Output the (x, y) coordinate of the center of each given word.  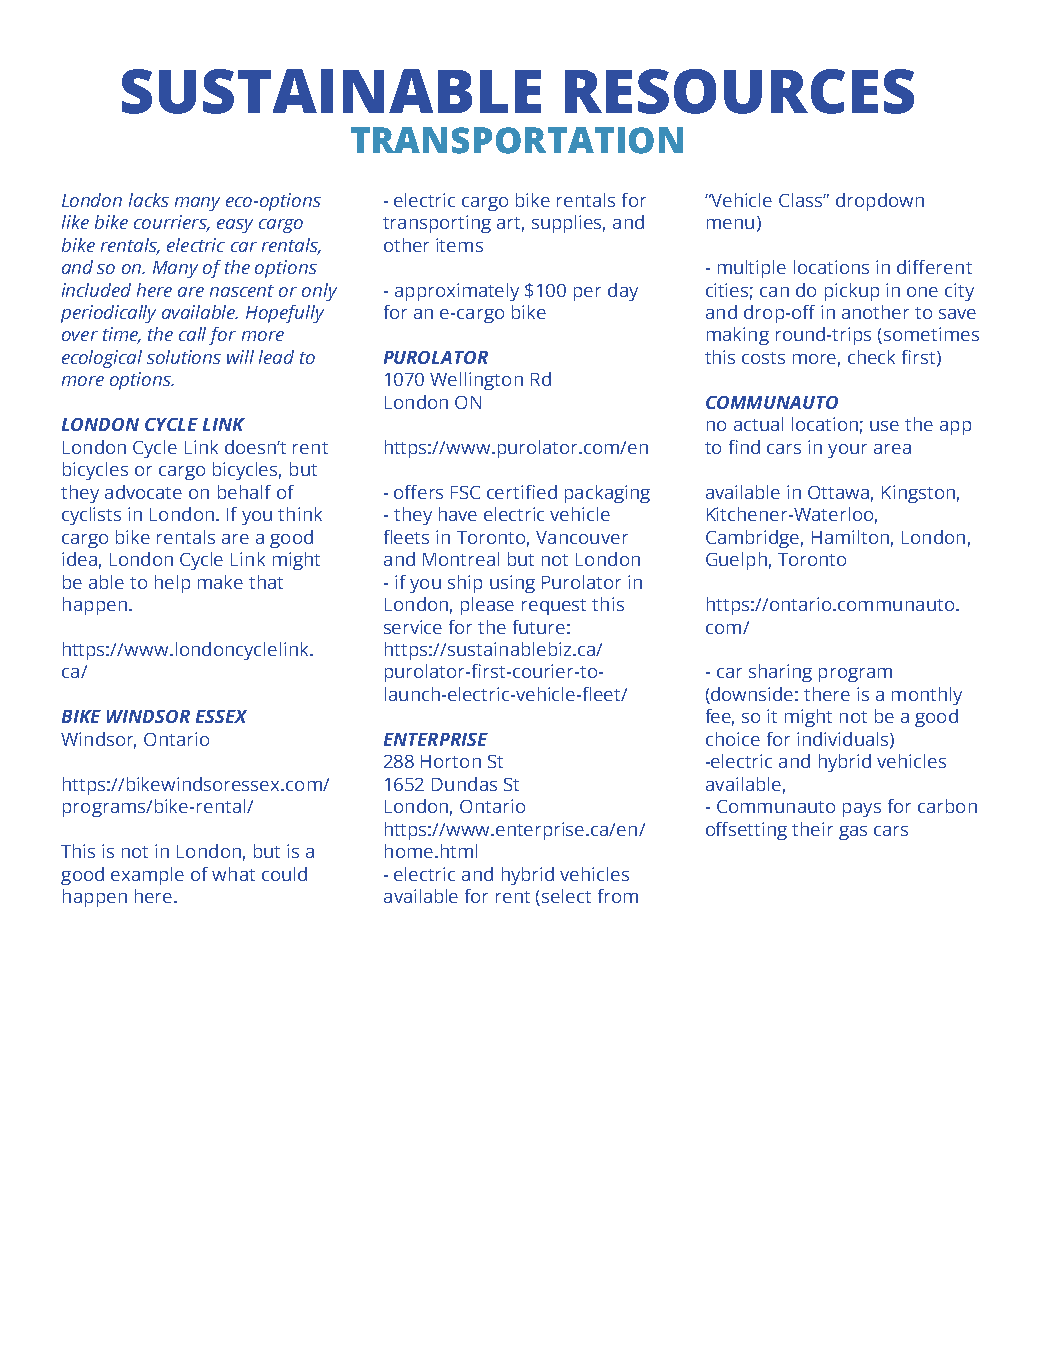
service (413, 627)
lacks (149, 200)
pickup (852, 292)
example (147, 876)
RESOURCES (739, 91)
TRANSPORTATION (517, 140)
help (172, 584)
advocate (143, 492)
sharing (780, 673)
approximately (457, 292)
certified (522, 492)
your (847, 451)
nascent (242, 291)
